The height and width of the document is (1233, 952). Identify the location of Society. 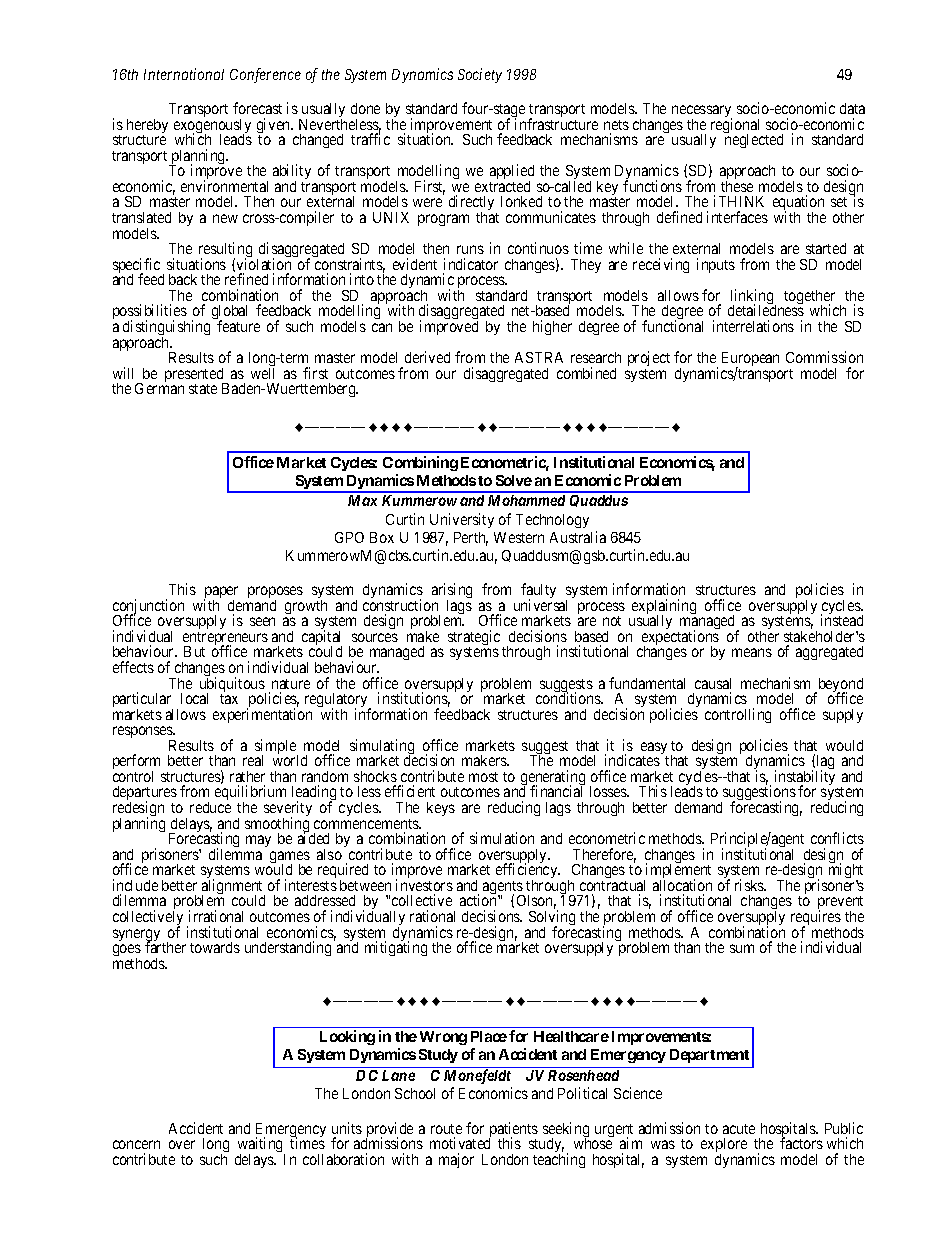
(480, 75).
